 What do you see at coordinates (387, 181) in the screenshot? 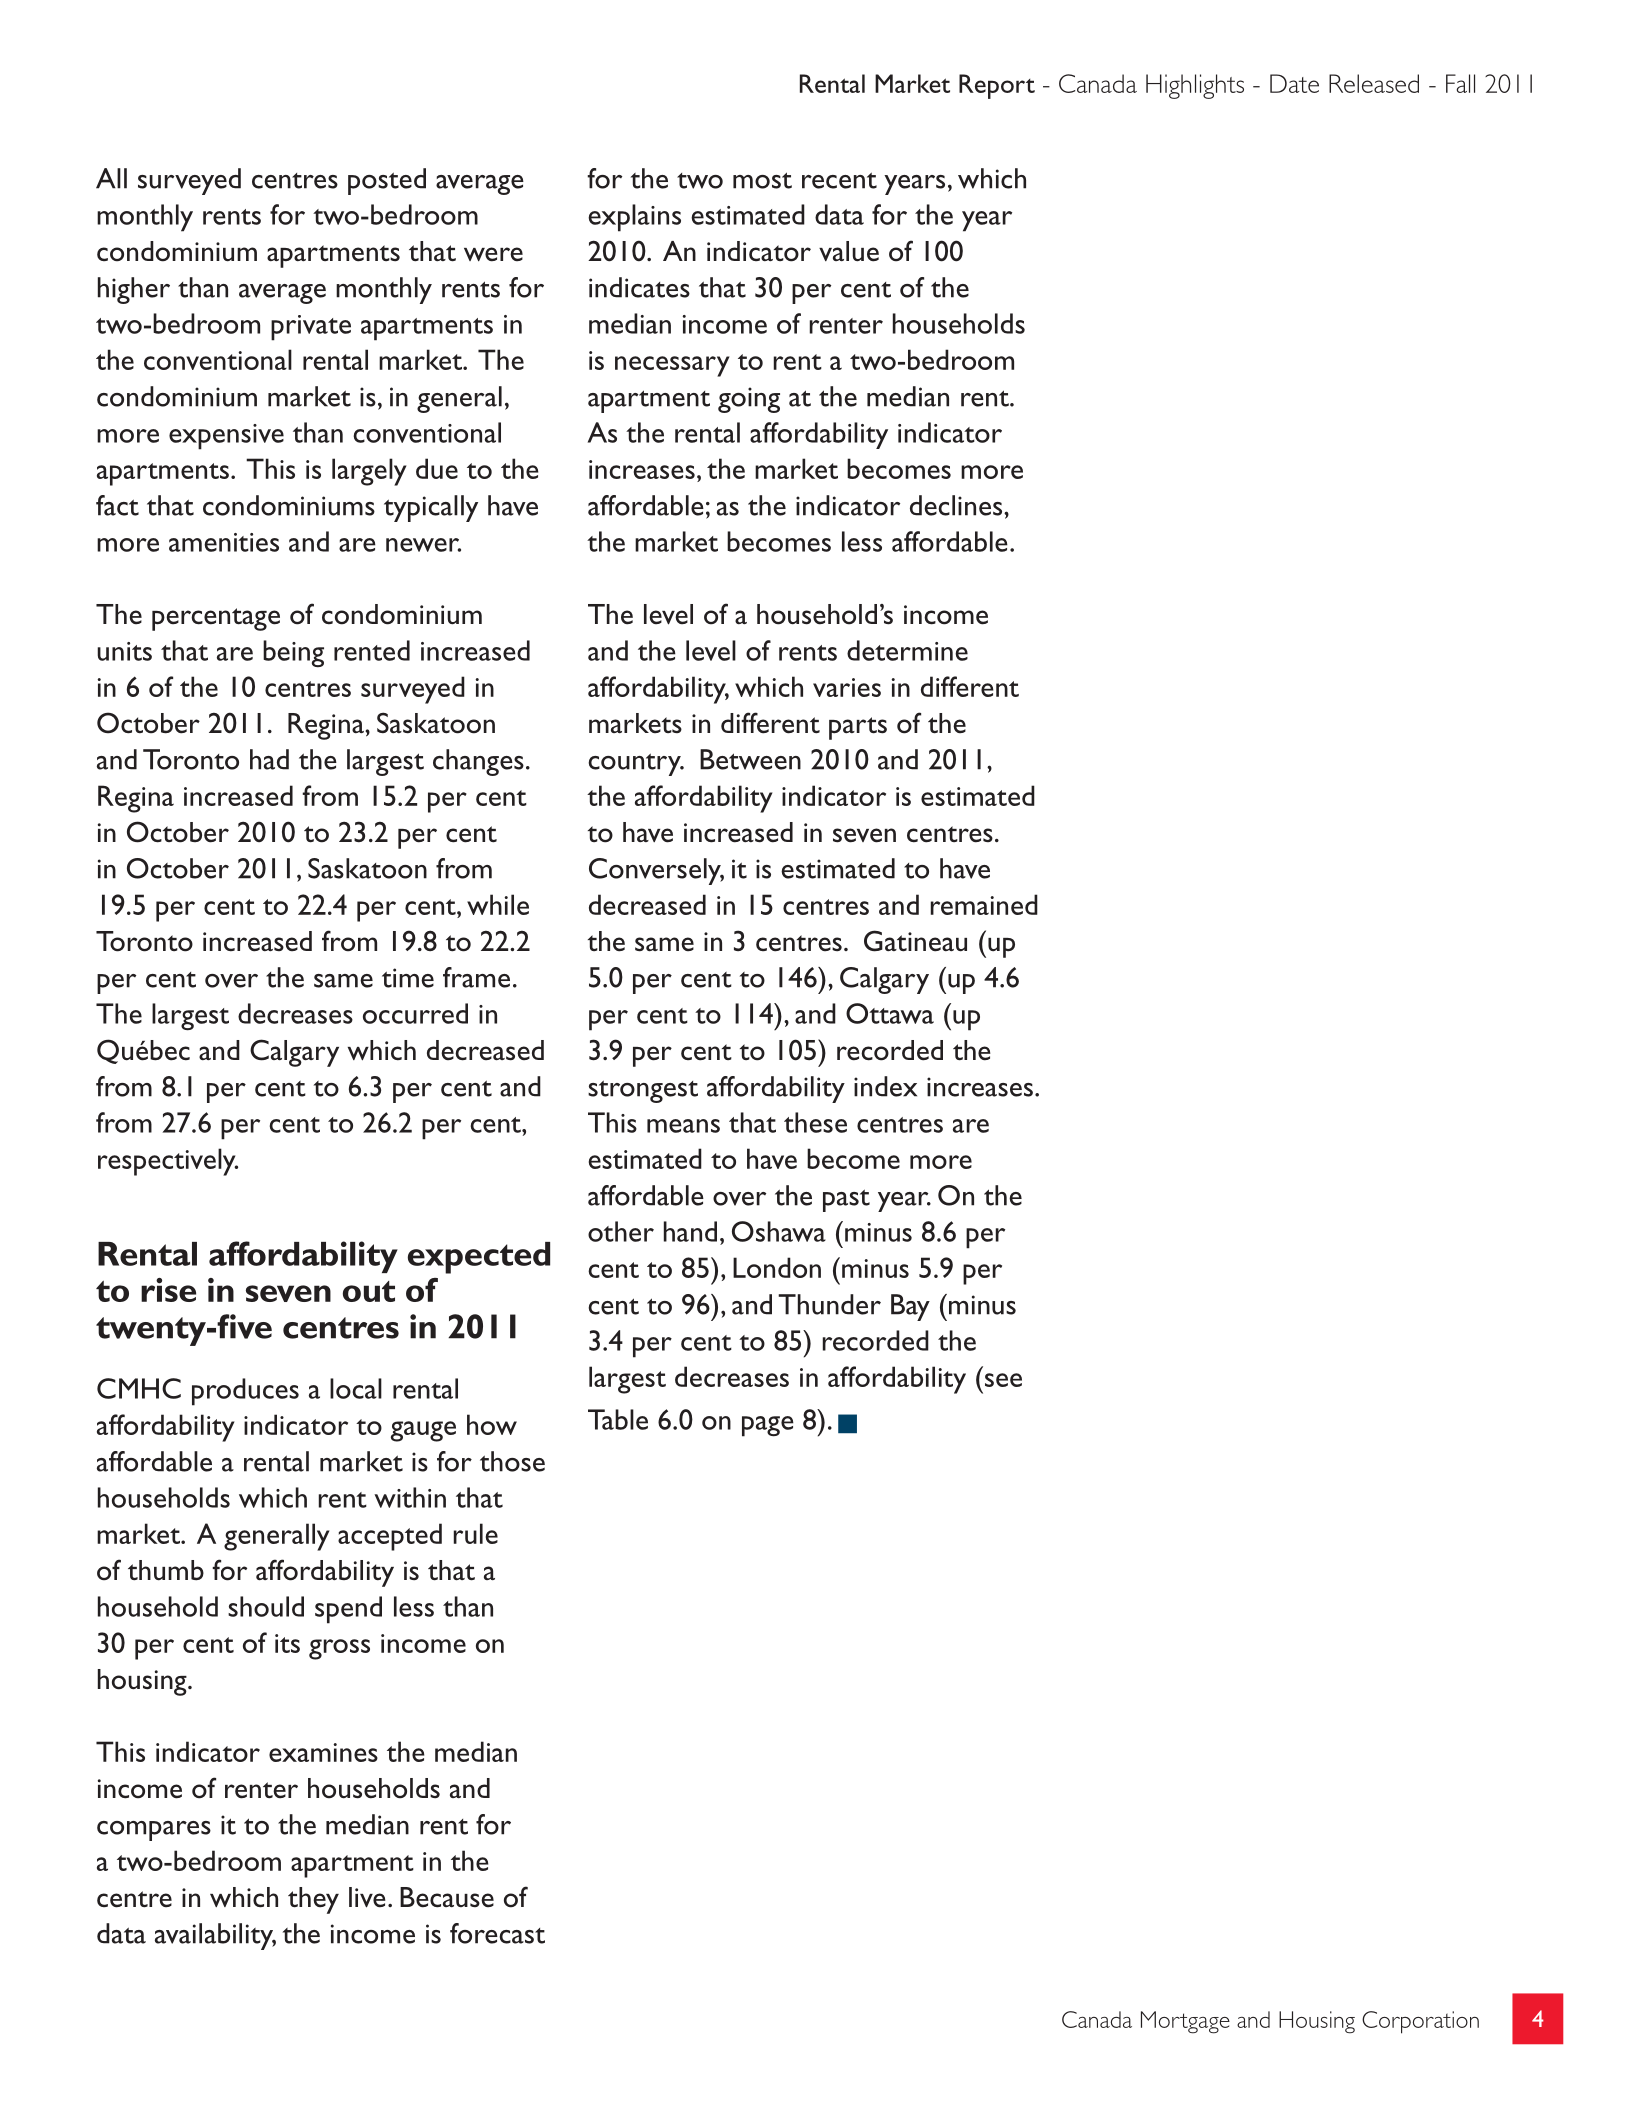
I see `posted` at bounding box center [387, 181].
